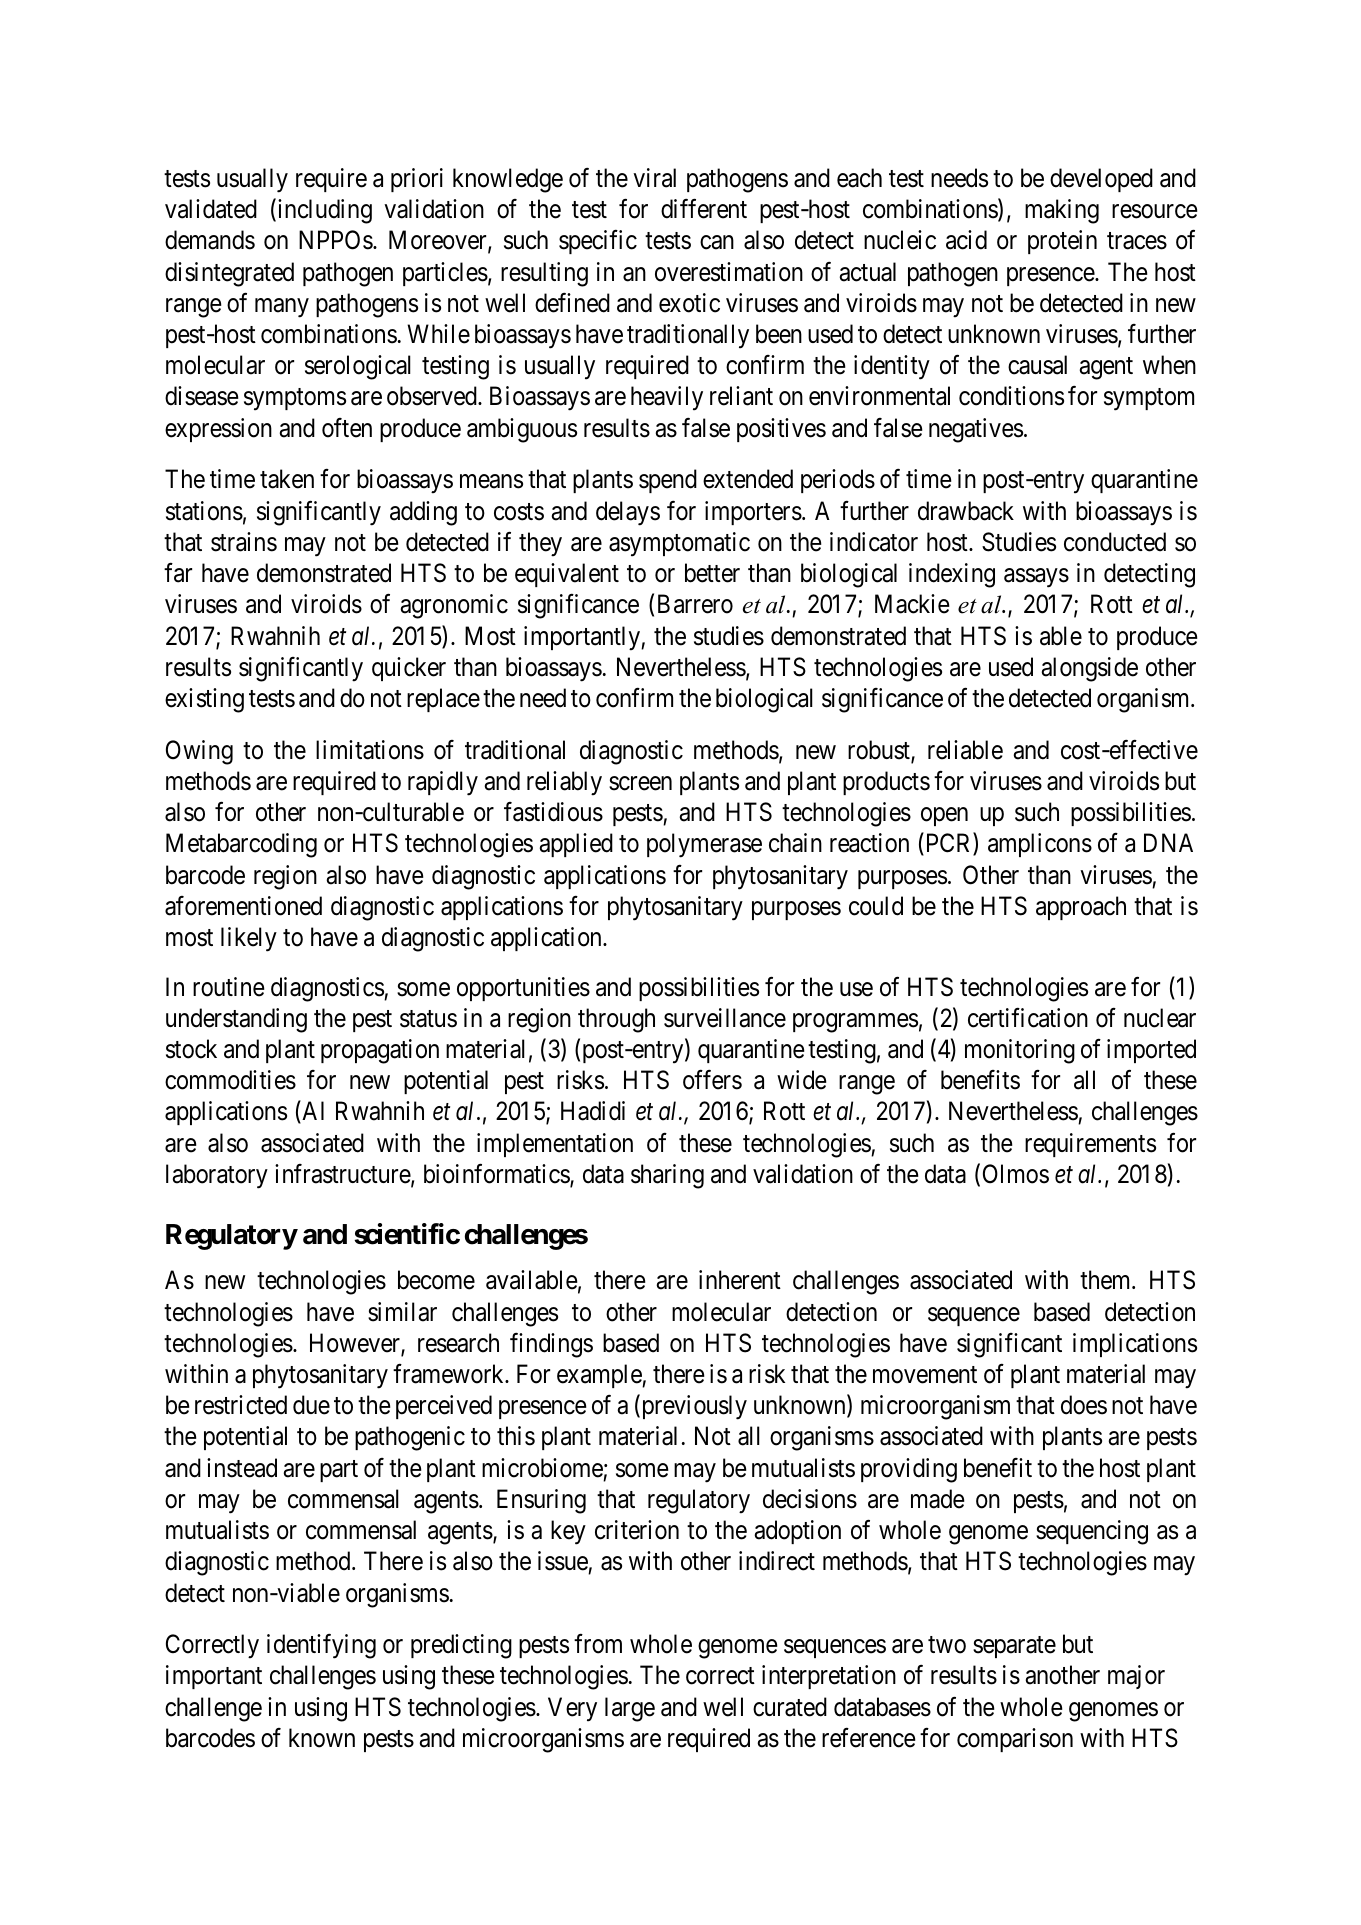 This image has height=1925, width=1361. Describe the element at coordinates (370, 750) in the image. I see `limitations` at that location.
